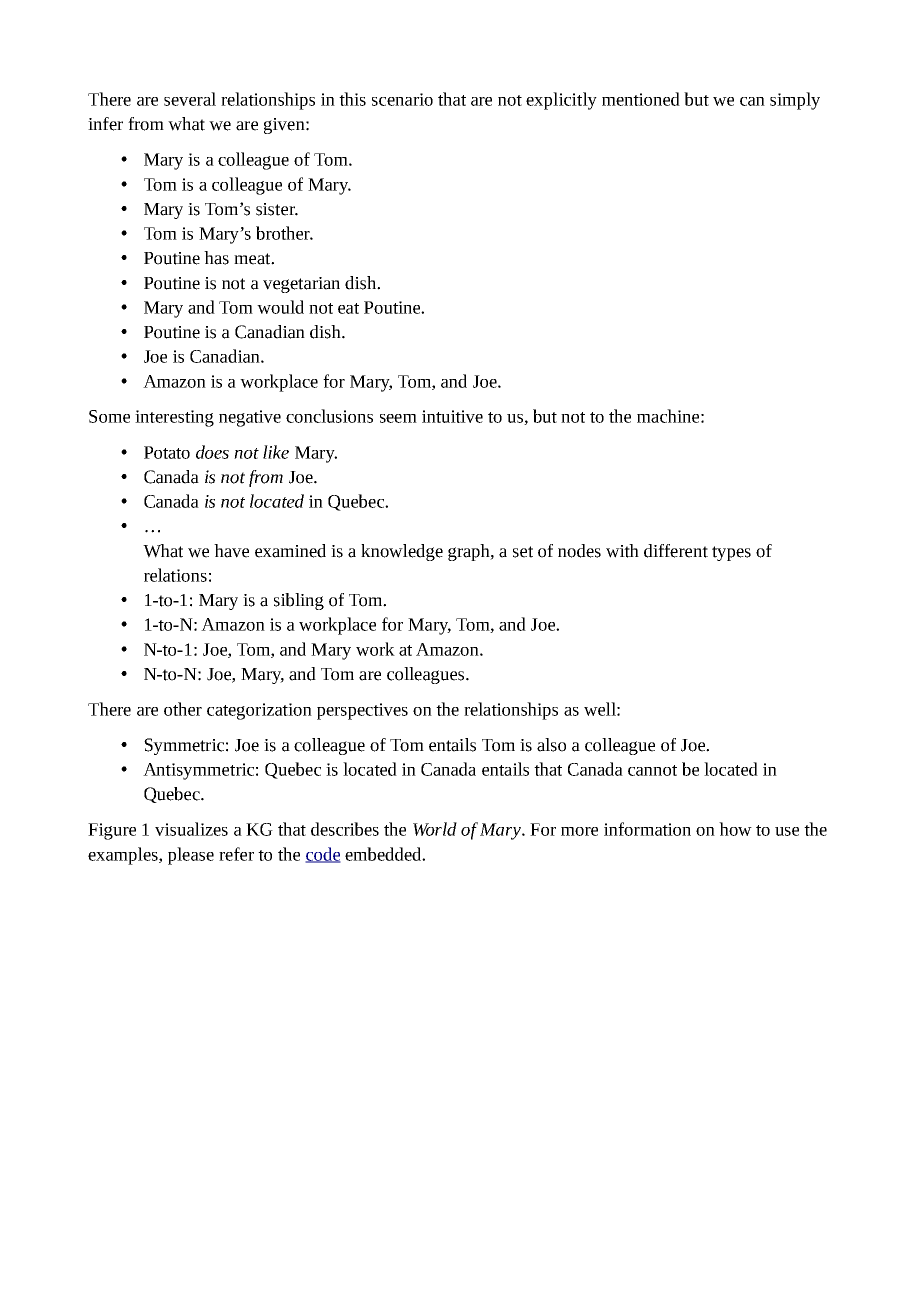 This screenshot has height=1308, width=924. What do you see at coordinates (362, 711) in the screenshot?
I see `perspectives` at bounding box center [362, 711].
